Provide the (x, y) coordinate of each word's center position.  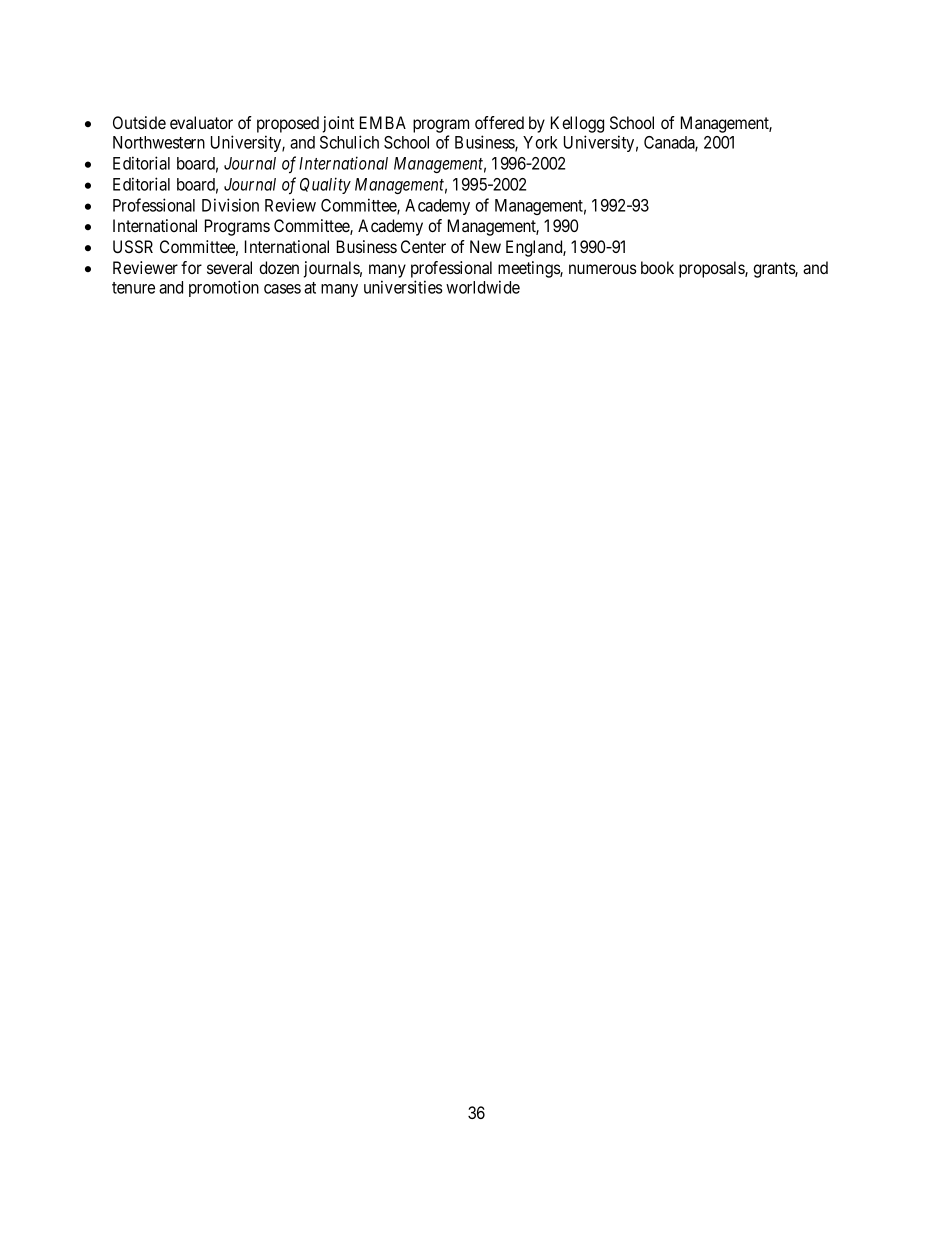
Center (423, 246)
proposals (712, 269)
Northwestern (159, 142)
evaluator (201, 122)
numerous (603, 269)
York (540, 142)
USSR (133, 246)
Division (230, 205)
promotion (224, 288)
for (191, 267)
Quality (325, 185)
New (485, 246)
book (657, 267)
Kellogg (577, 124)
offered (499, 122)
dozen (279, 267)
